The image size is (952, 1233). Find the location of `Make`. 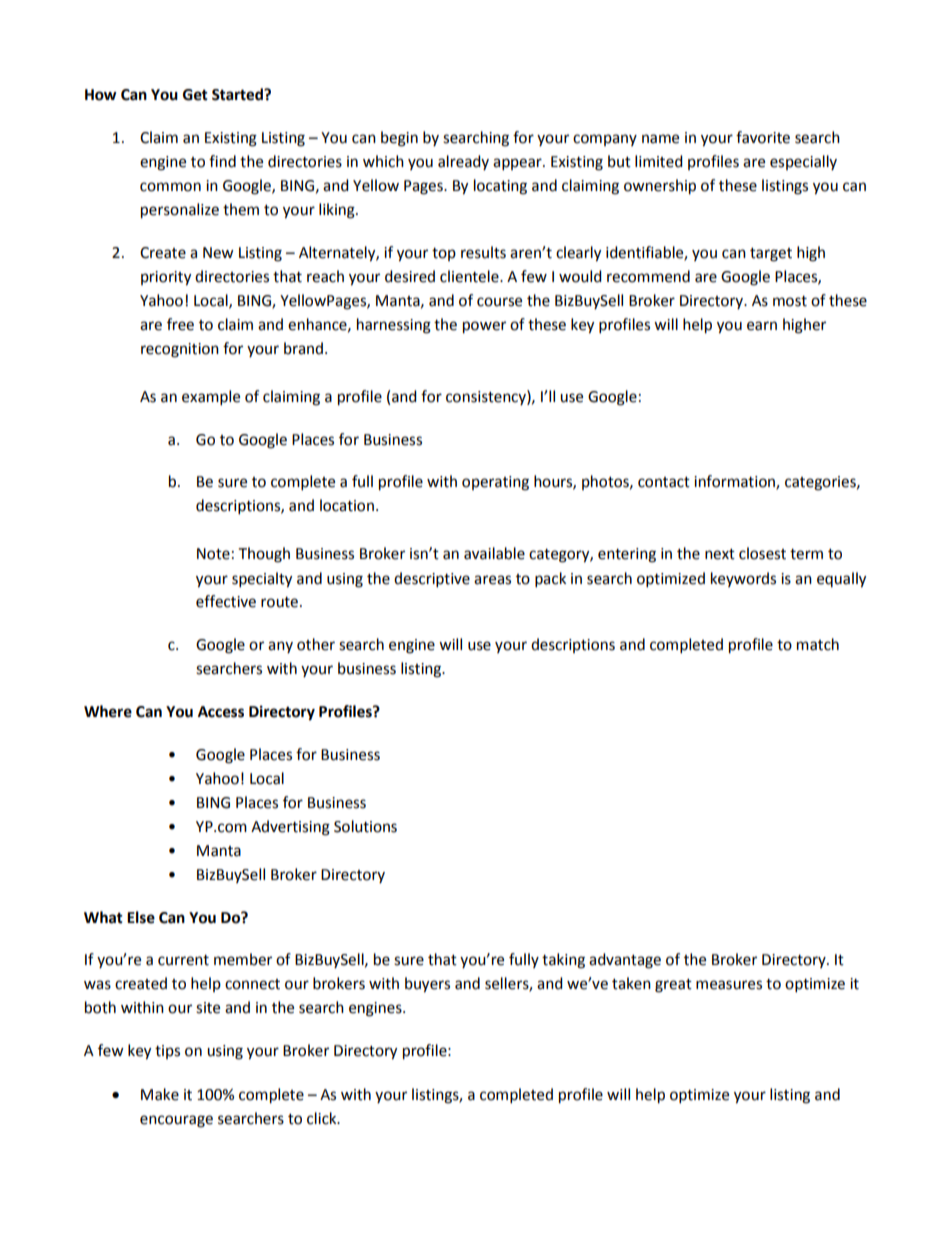

Make is located at coordinates (160, 1094).
